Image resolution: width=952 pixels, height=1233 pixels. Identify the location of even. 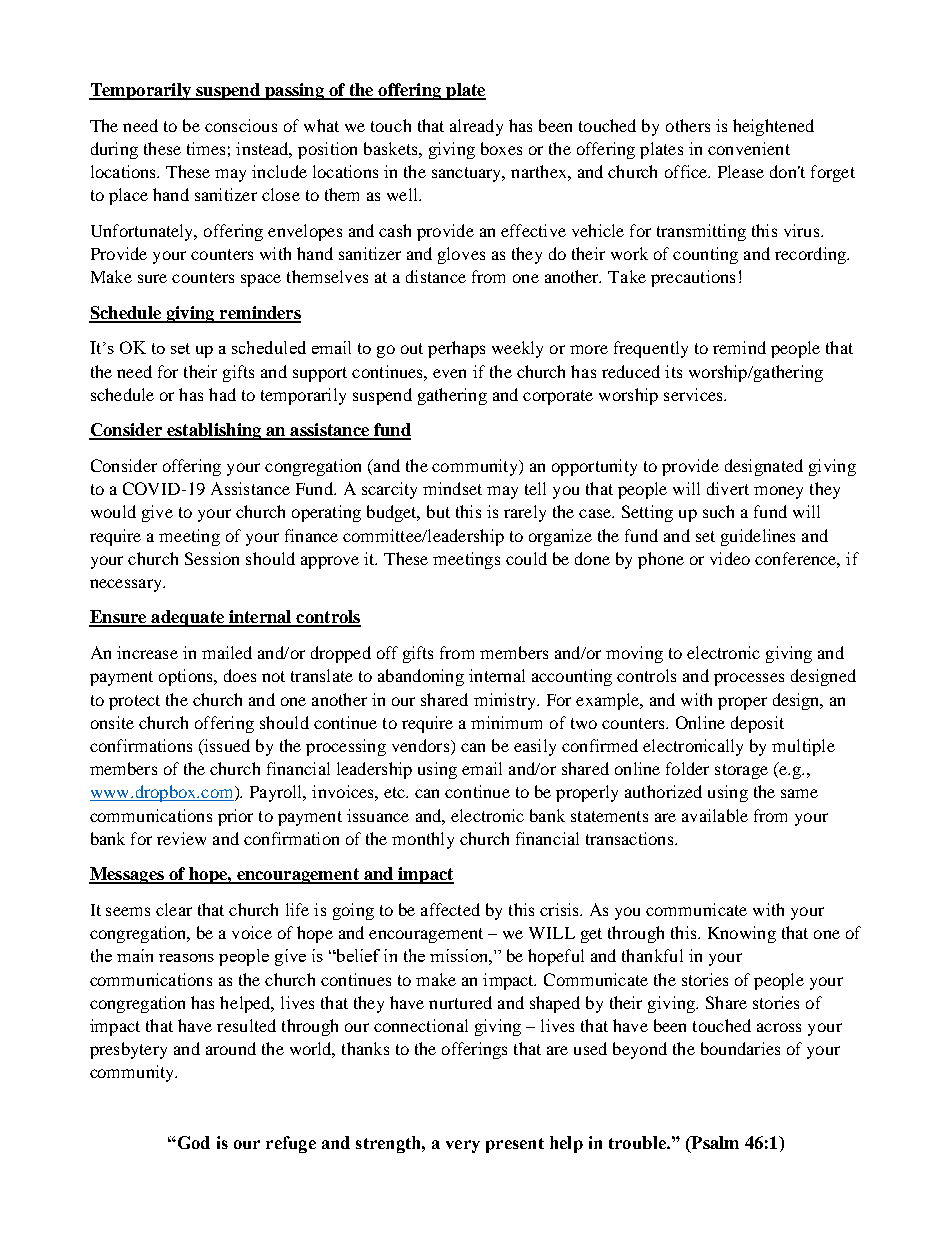
(449, 373).
